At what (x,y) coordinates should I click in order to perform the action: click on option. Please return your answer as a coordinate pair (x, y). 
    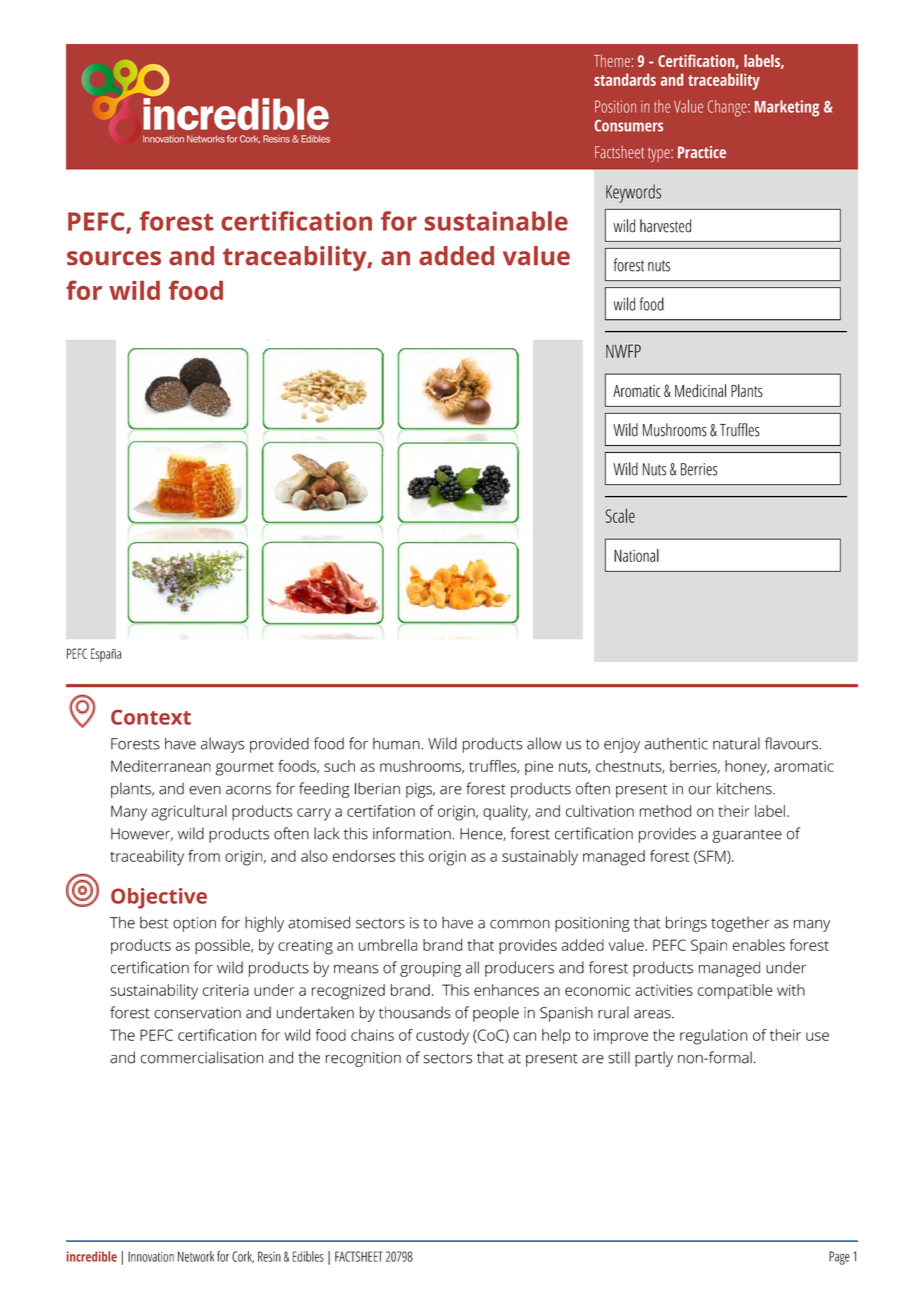
    Looking at the image, I should click on (194, 924).
